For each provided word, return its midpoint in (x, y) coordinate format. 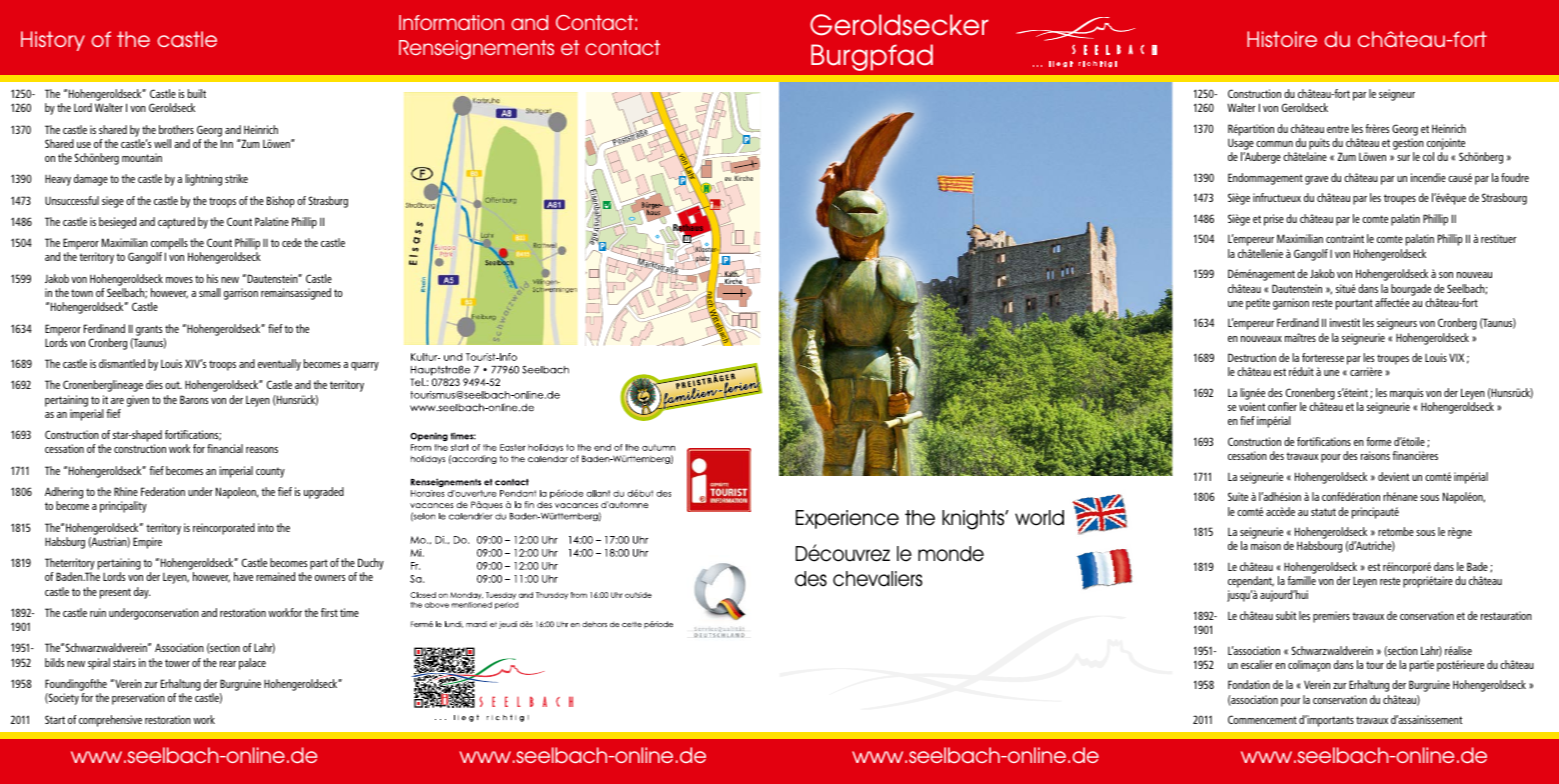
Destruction (1252, 357)
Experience (847, 519)
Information (451, 22)
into (266, 527)
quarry (365, 366)
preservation (138, 699)
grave (1316, 180)
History (53, 41)
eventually (279, 365)
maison (1266, 545)
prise (1274, 220)
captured (176, 223)
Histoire (1282, 39)
